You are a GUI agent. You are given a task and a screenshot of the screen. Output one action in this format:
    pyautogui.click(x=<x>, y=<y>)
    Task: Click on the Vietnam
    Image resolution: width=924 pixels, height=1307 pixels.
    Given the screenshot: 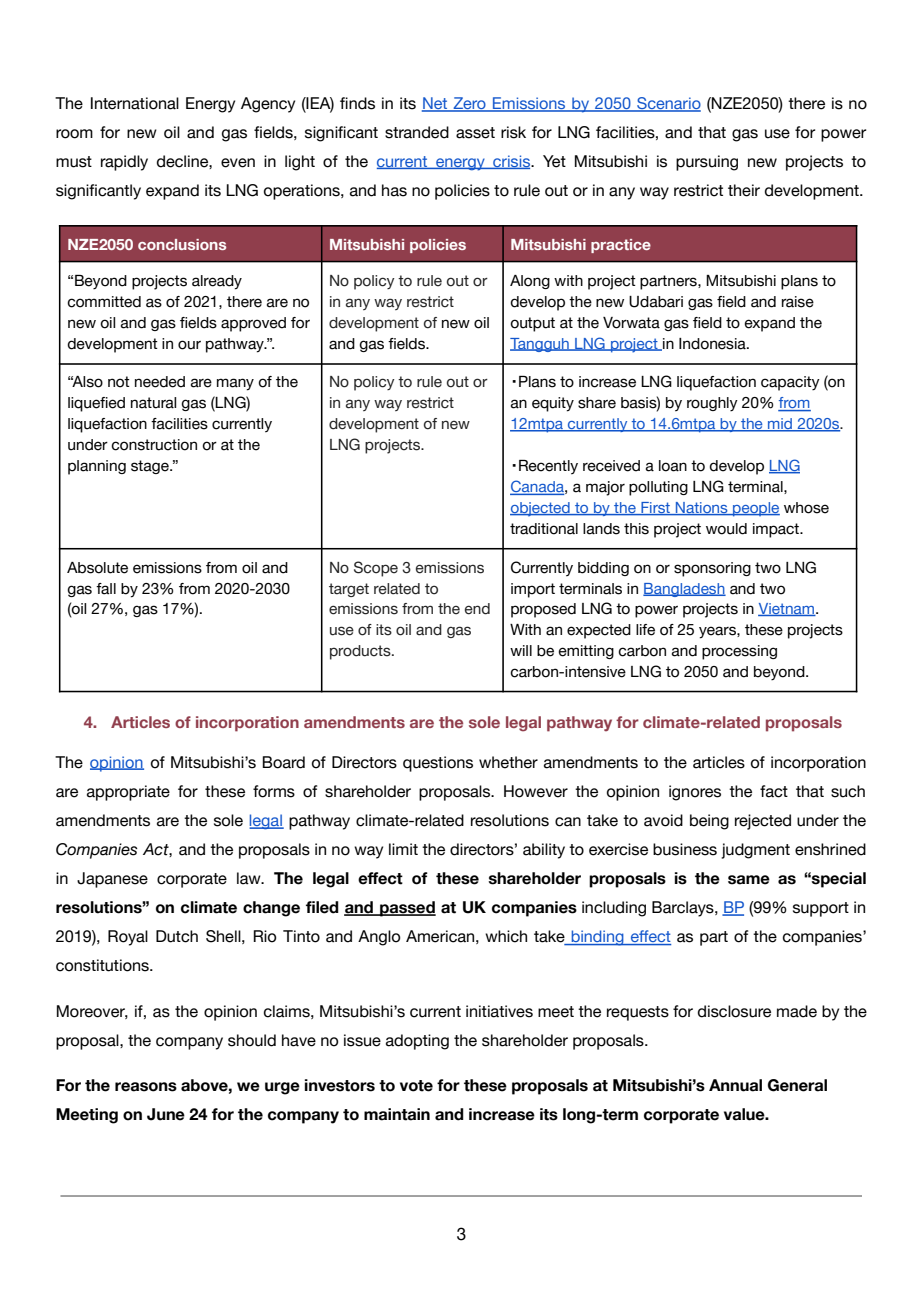 What is the action you would take?
    pyautogui.click(x=787, y=609)
